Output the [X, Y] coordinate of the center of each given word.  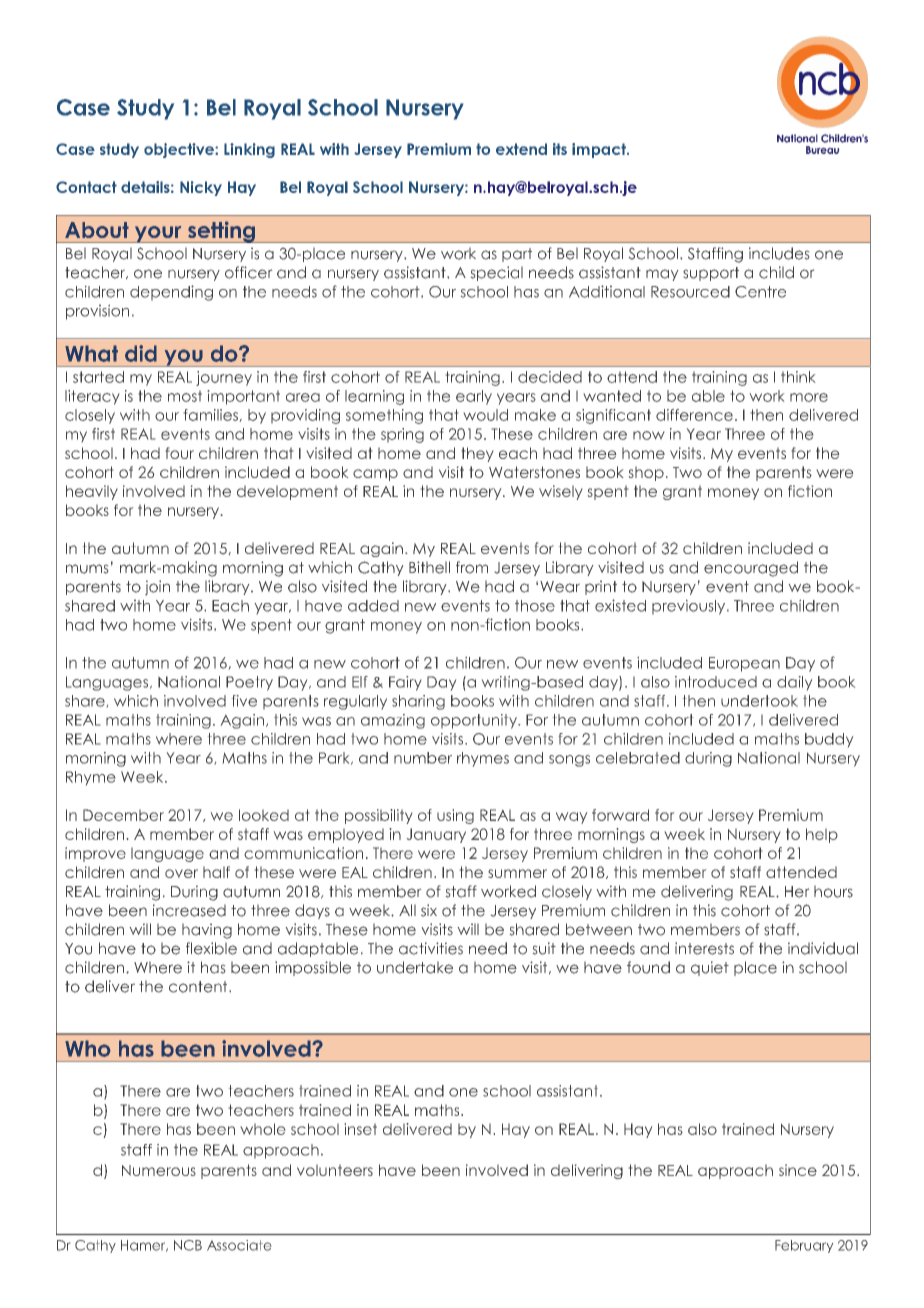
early [474, 397]
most [185, 396]
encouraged [751, 569]
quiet [710, 968]
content [199, 987]
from [472, 567]
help [822, 835]
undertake [415, 967]
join [157, 588]
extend [521, 149]
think [798, 377]
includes [779, 253]
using [455, 816]
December [123, 815]
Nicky [201, 188]
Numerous [159, 1170]
